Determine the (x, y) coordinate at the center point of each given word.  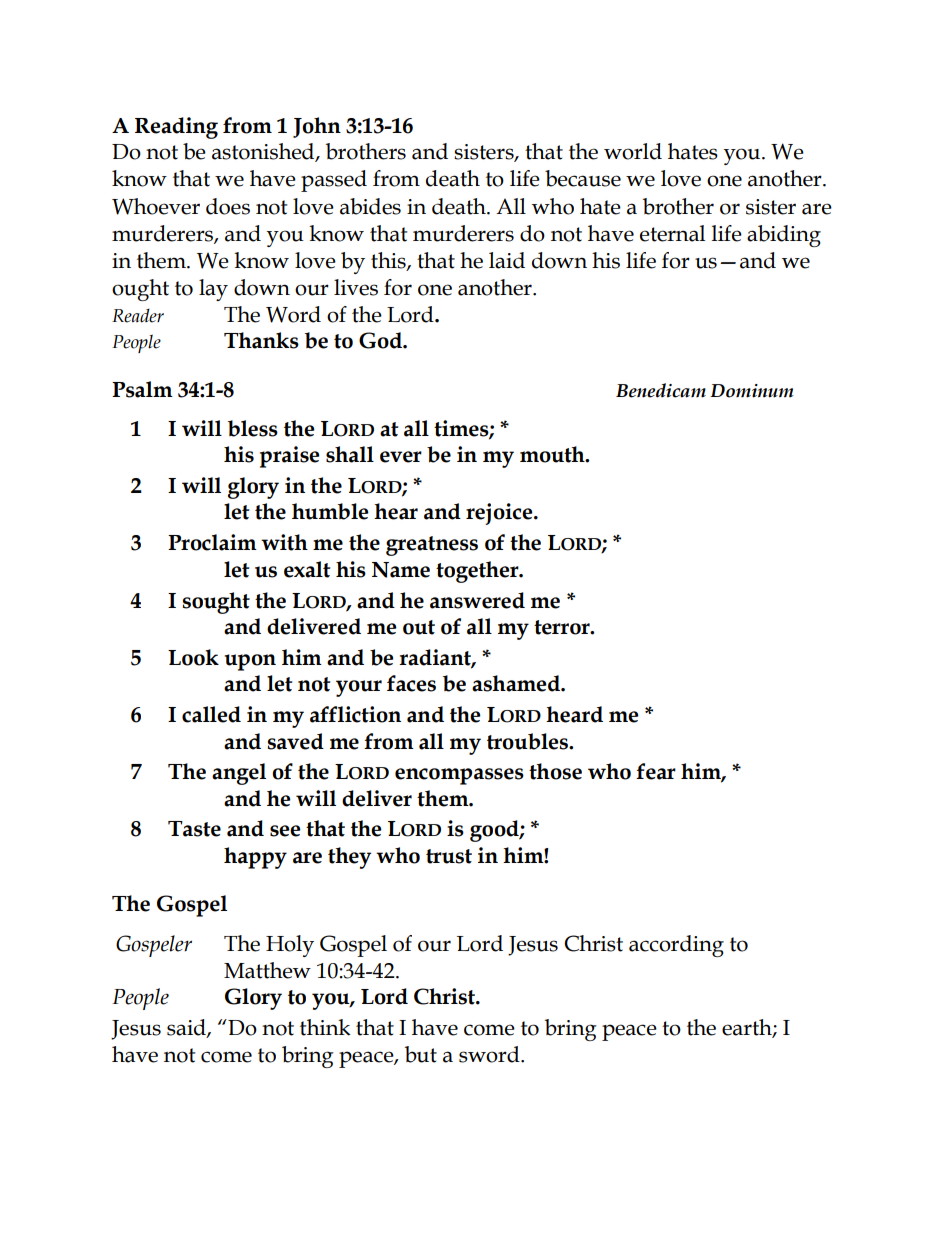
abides (370, 206)
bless (253, 428)
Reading (176, 128)
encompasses (459, 776)
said (187, 1028)
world (633, 151)
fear (656, 771)
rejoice (500, 514)
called (211, 714)
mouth (553, 454)
